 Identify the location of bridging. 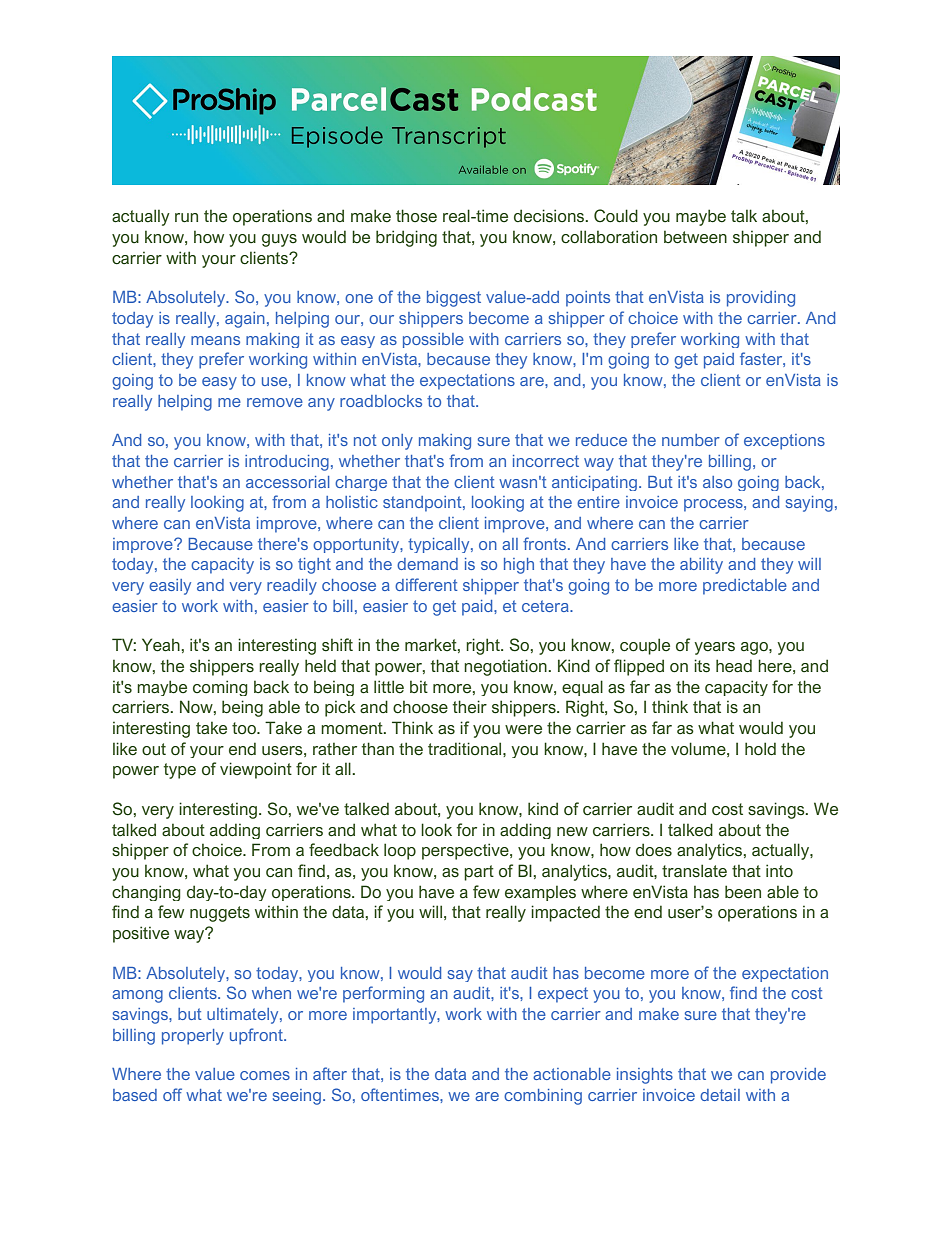
(406, 238).
